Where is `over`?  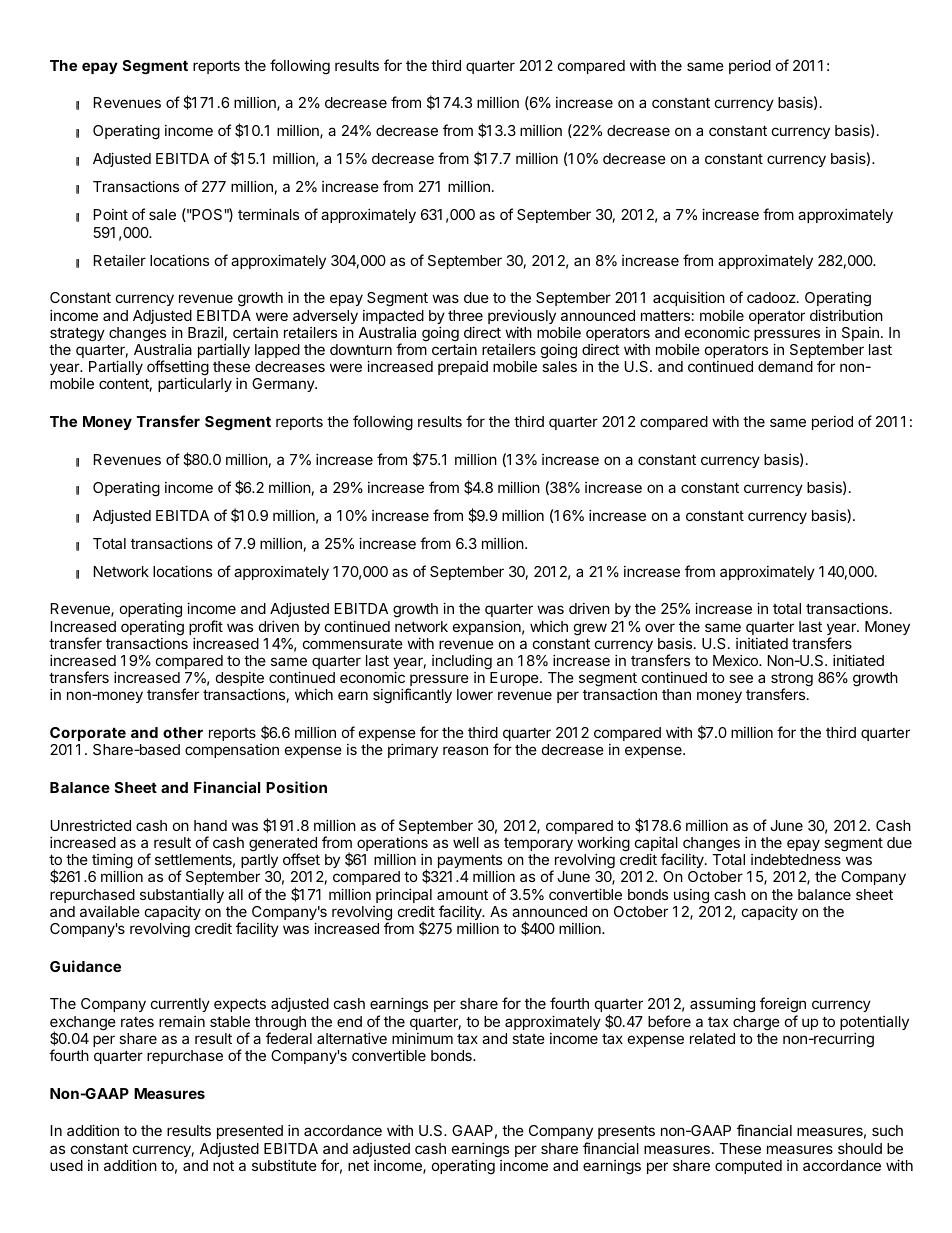 over is located at coordinates (660, 627).
